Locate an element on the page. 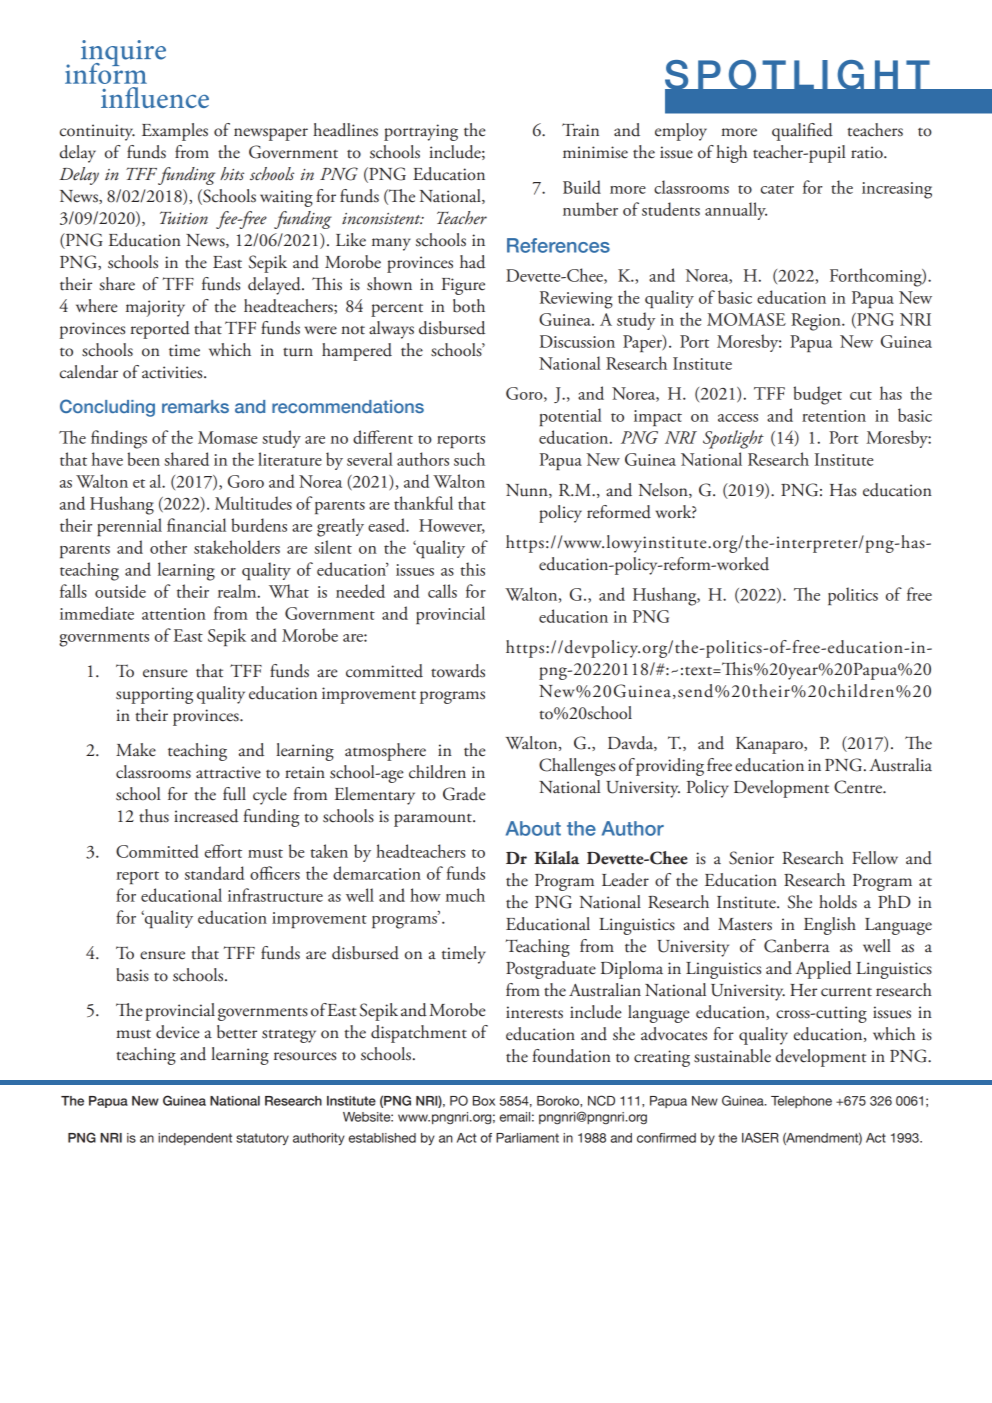 Image resolution: width=992 pixels, height=1403 pixels. Grade is located at coordinates (464, 794).
